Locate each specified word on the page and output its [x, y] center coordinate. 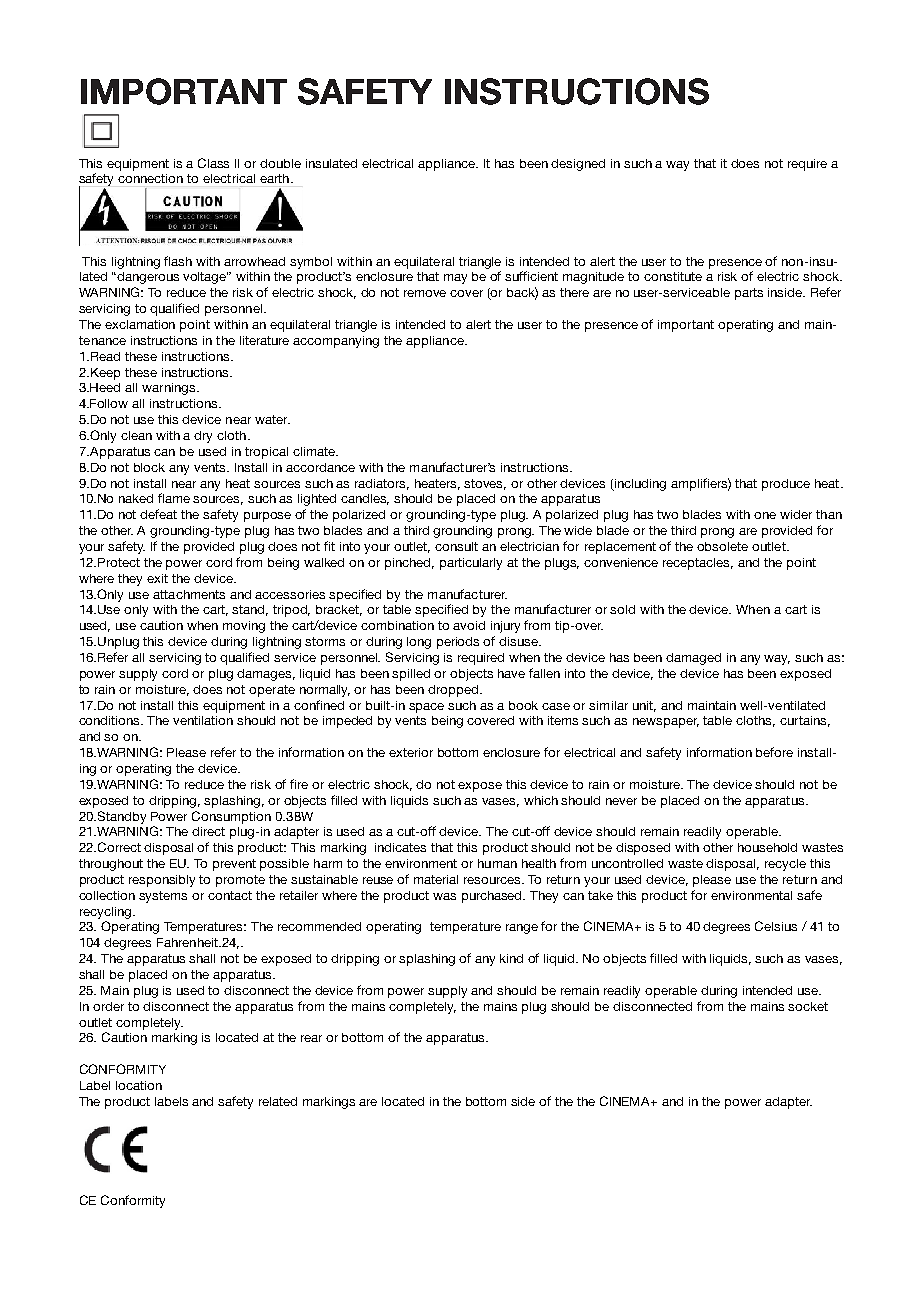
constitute [673, 276]
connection [150, 178]
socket [808, 1006]
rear [311, 1038]
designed [578, 165]
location [139, 1085]
